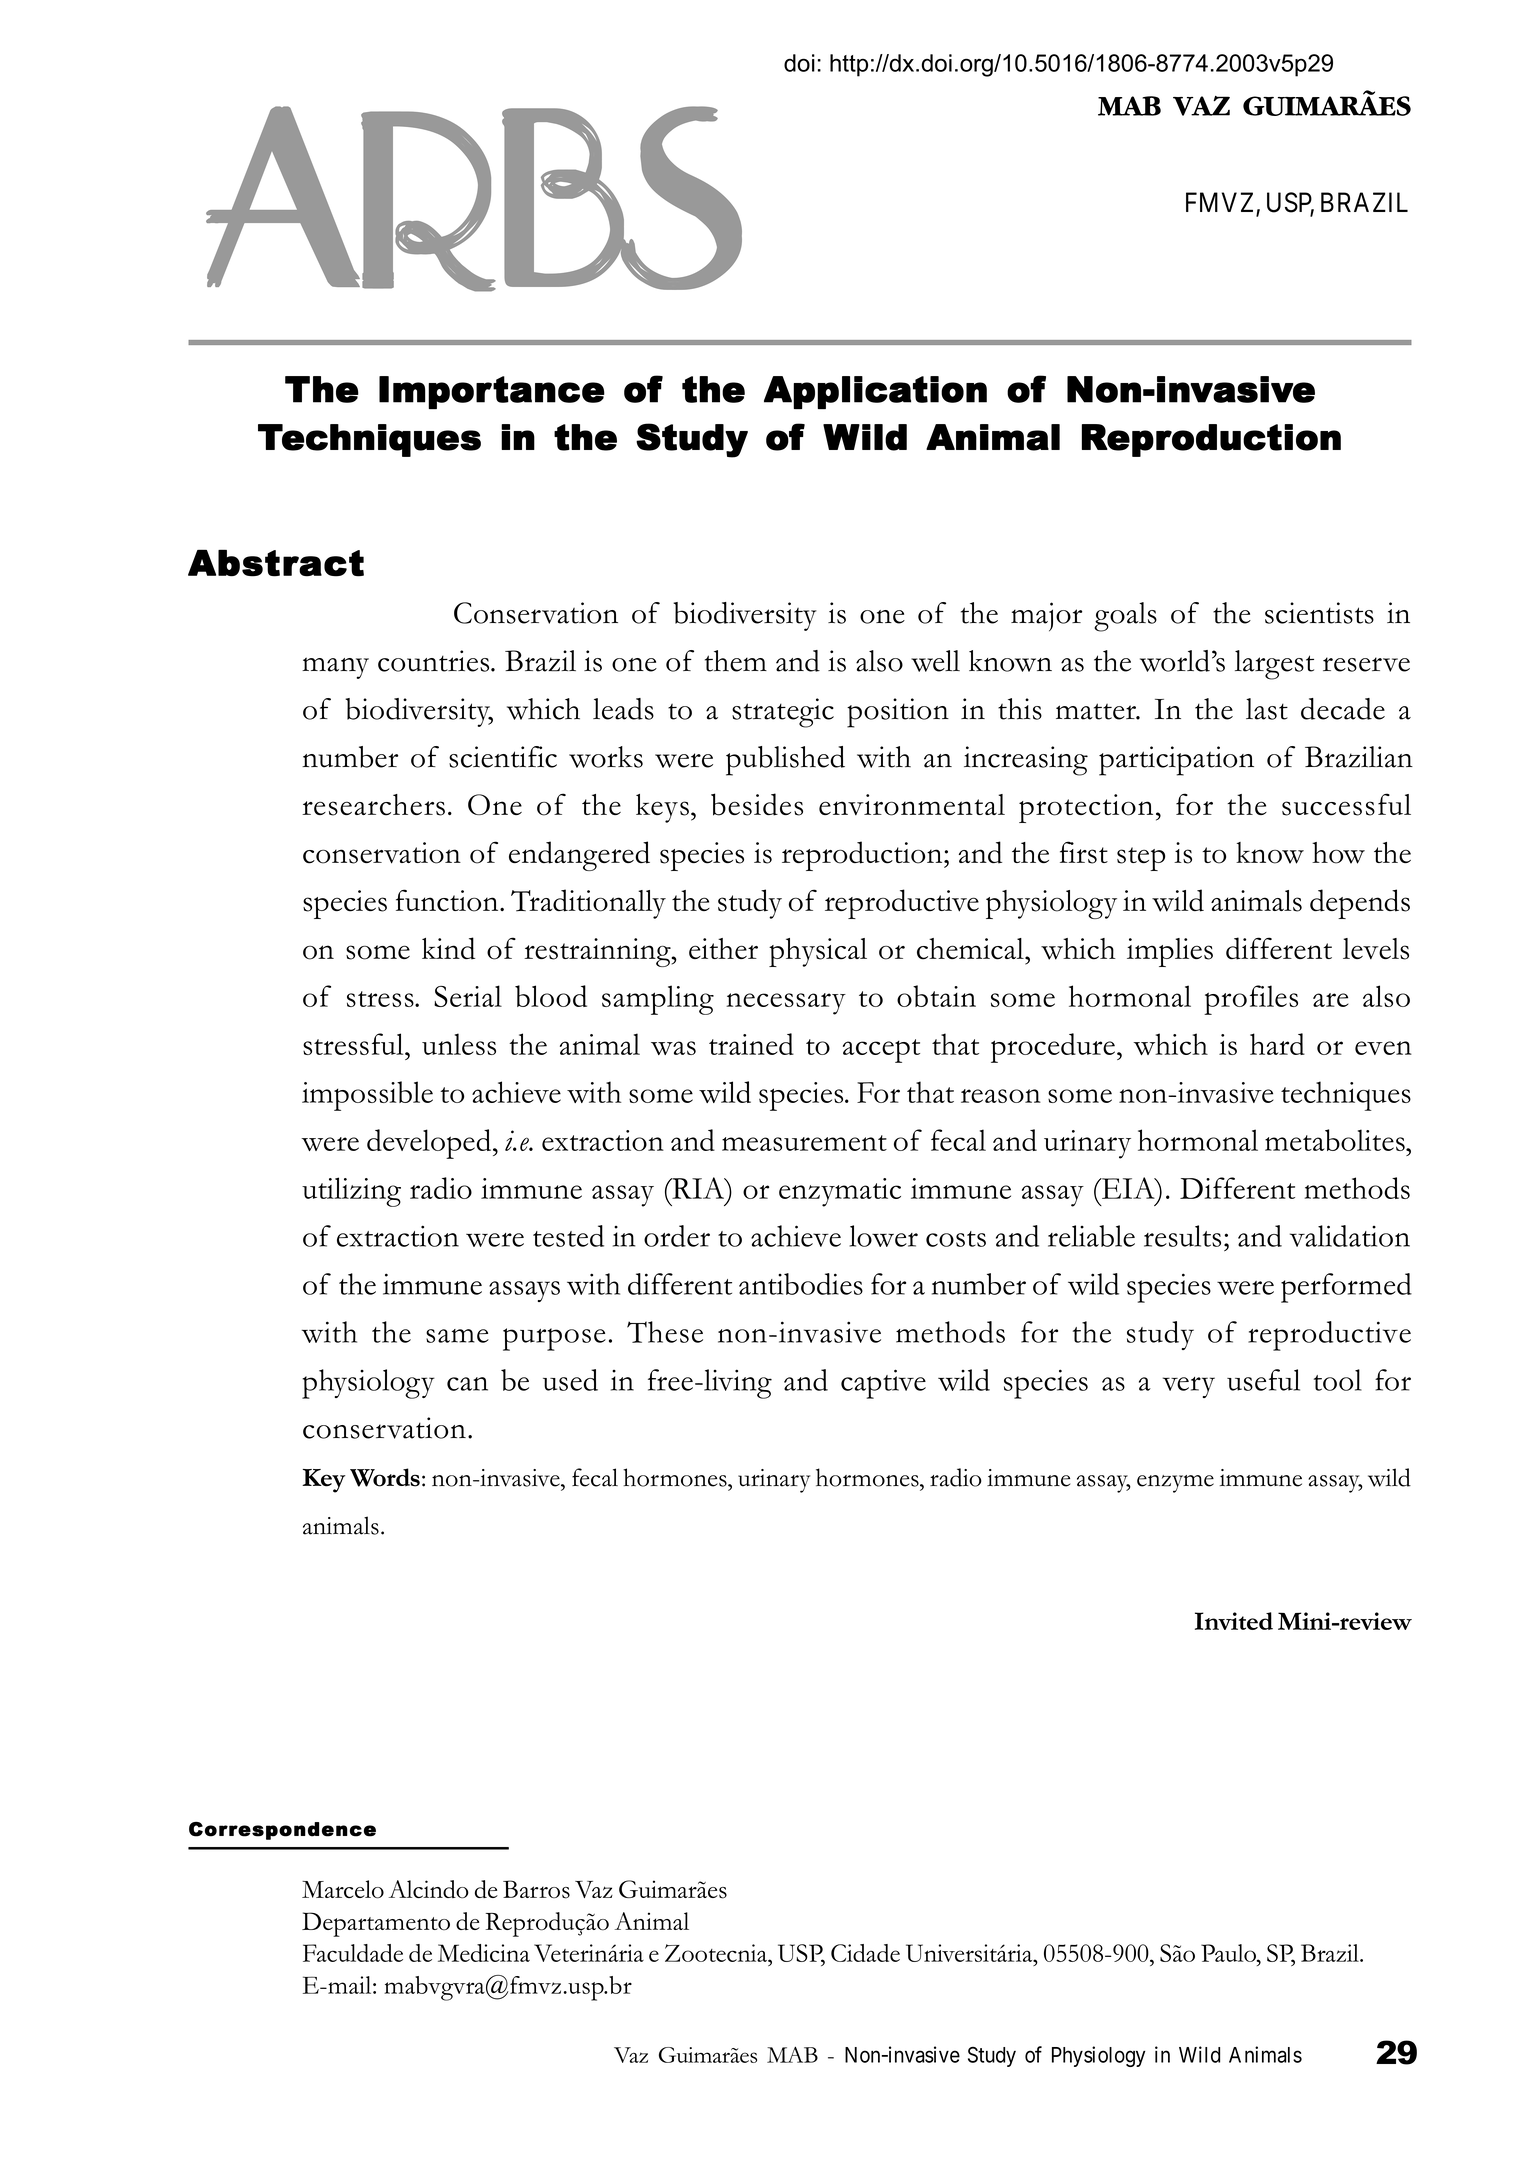 This screenshot has height=2168, width=1526. I want to click on hard, so click(1277, 1044).
